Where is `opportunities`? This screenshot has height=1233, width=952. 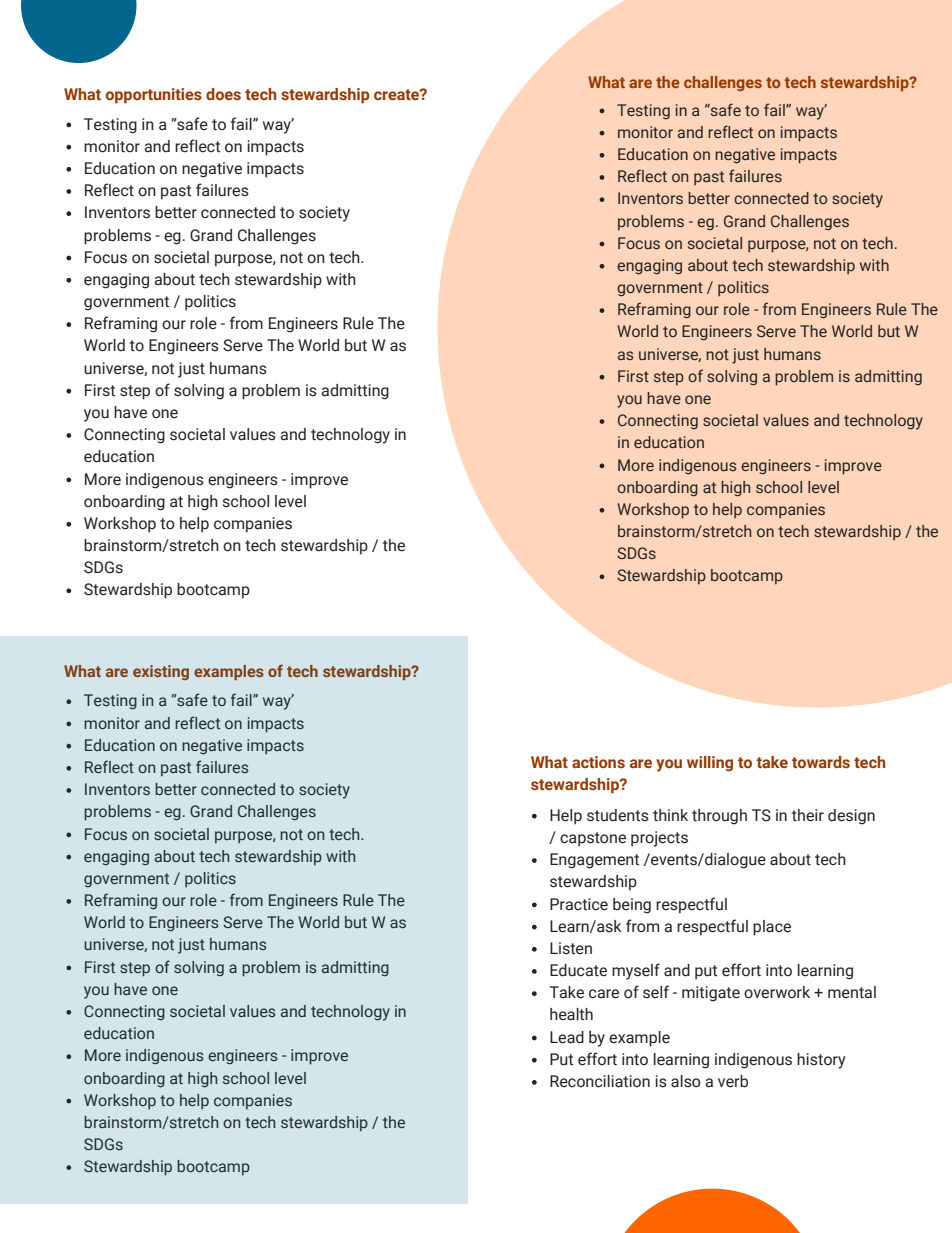
opportunities is located at coordinates (154, 96).
